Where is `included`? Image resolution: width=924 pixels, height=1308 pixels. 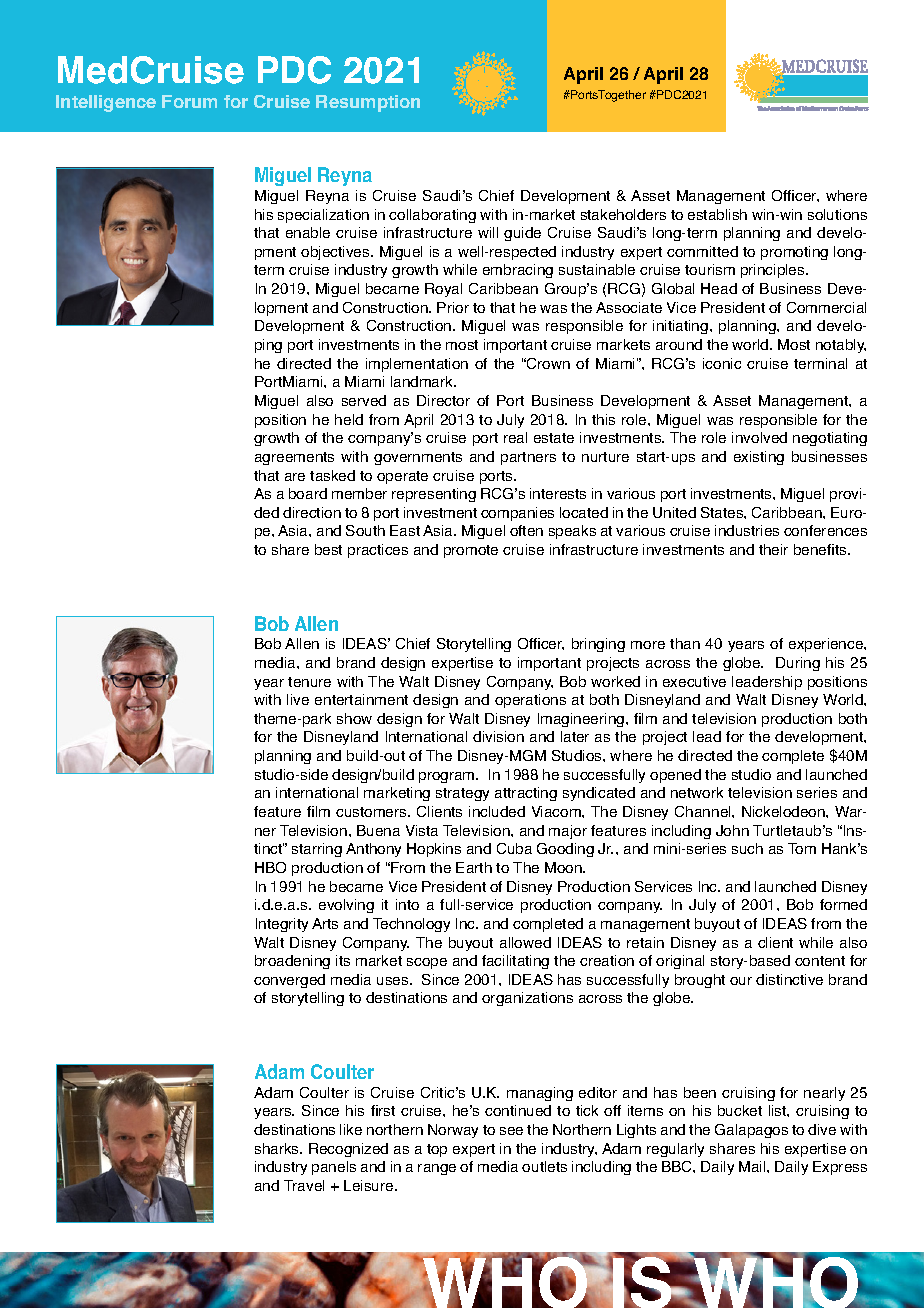
included is located at coordinates (497, 811).
